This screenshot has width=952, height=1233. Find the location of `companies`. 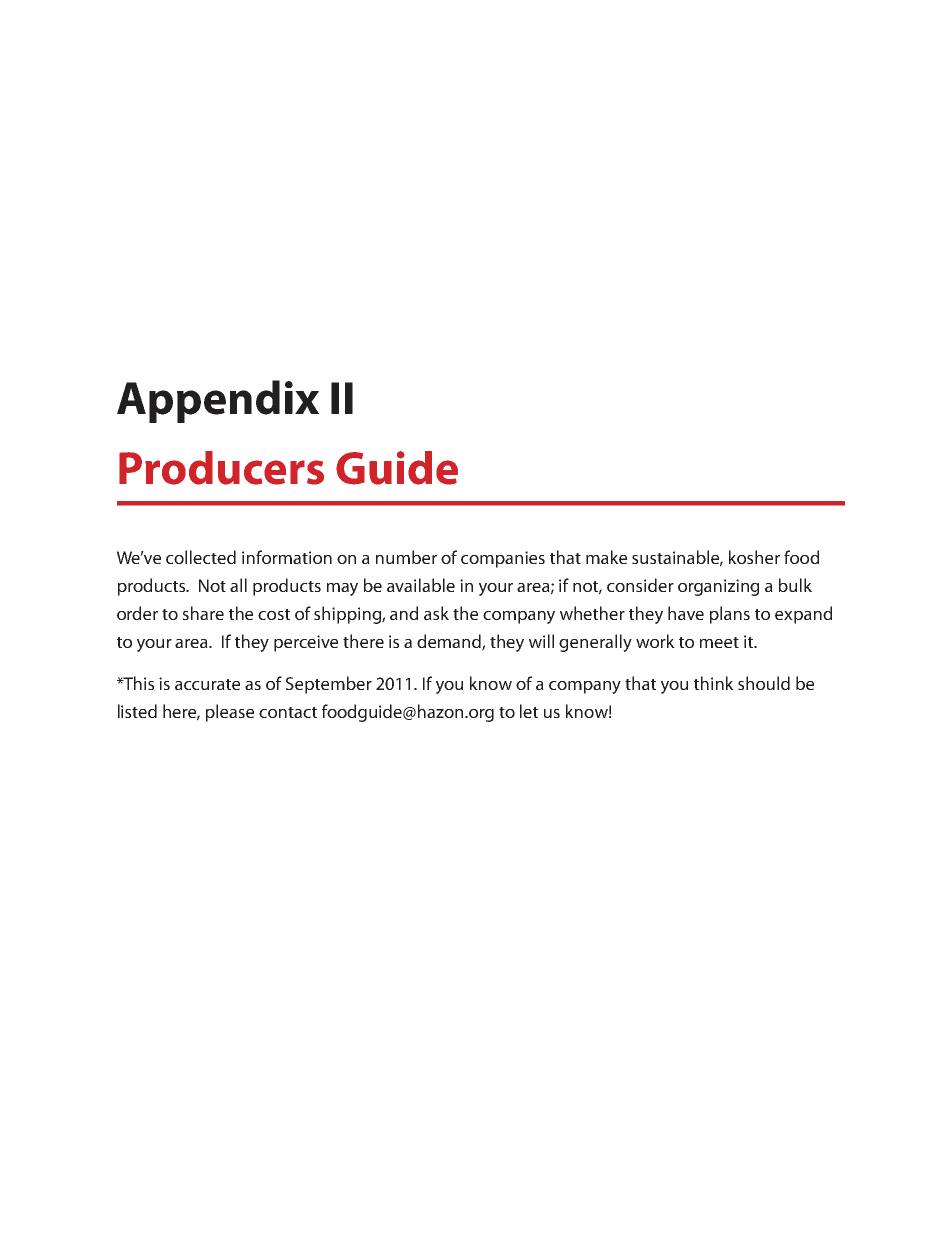

companies is located at coordinates (503, 559).
